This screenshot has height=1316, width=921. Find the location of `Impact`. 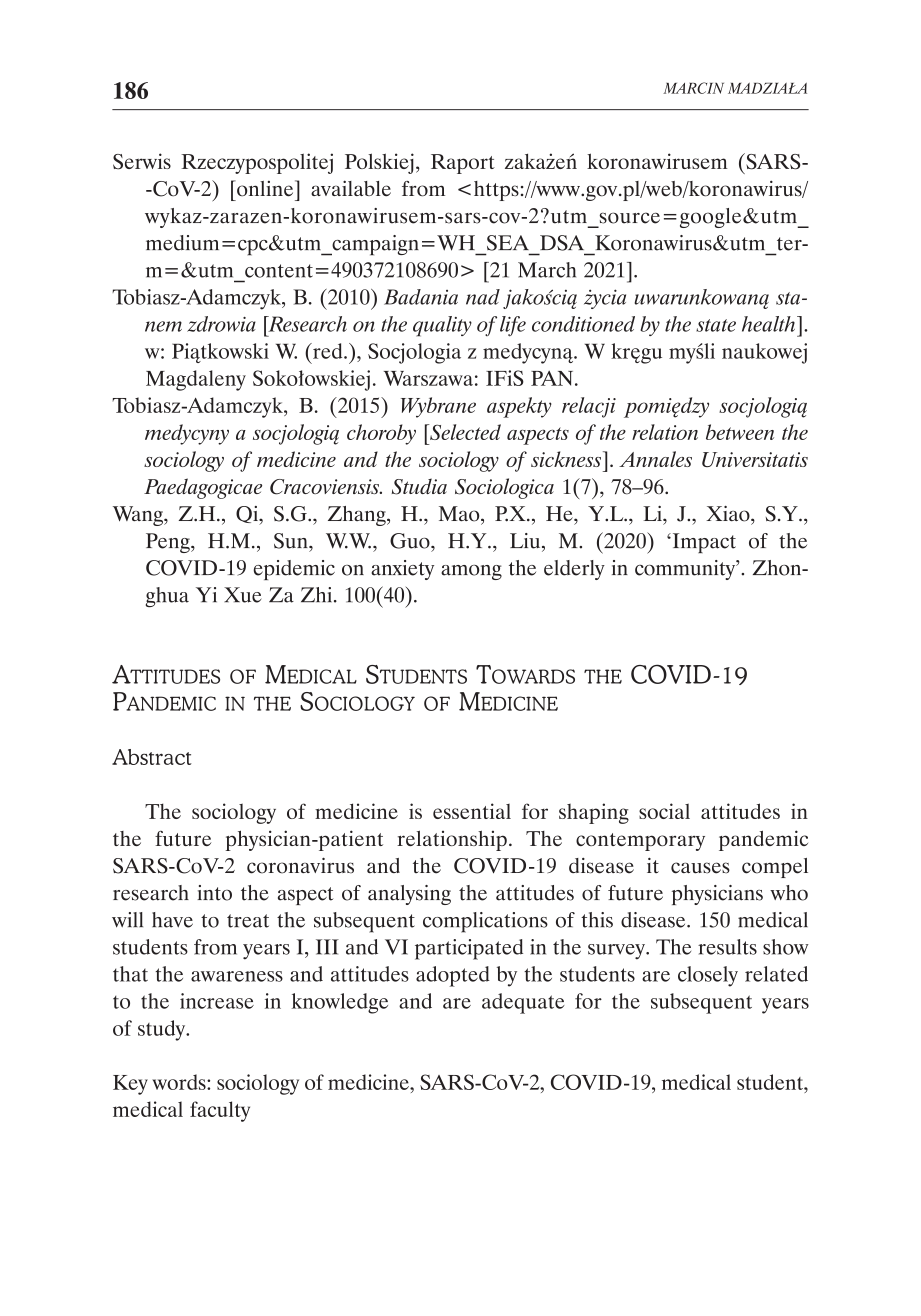

Impact is located at coordinates (703, 543).
